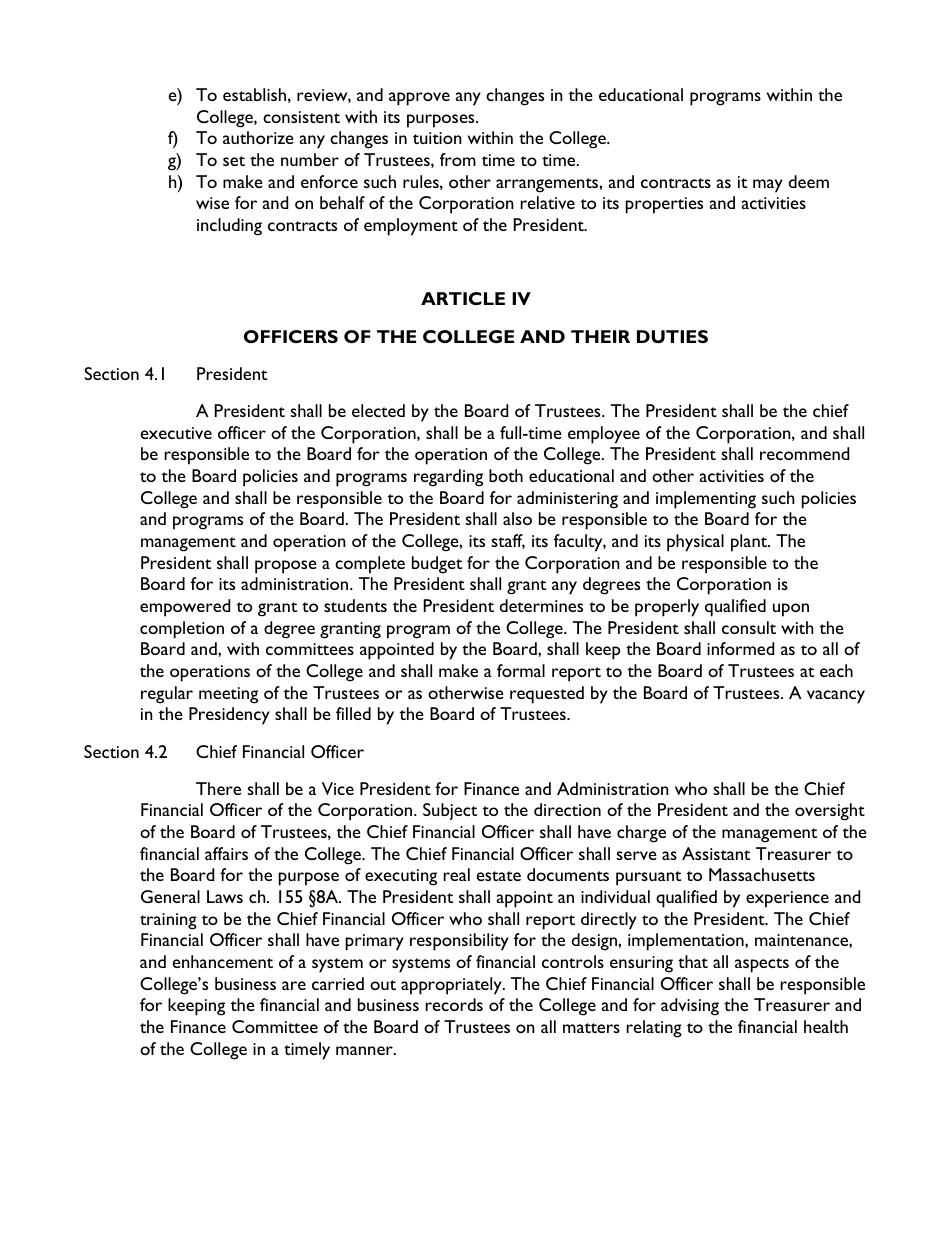  What do you see at coordinates (450, 811) in the image?
I see `Subject` at bounding box center [450, 811].
